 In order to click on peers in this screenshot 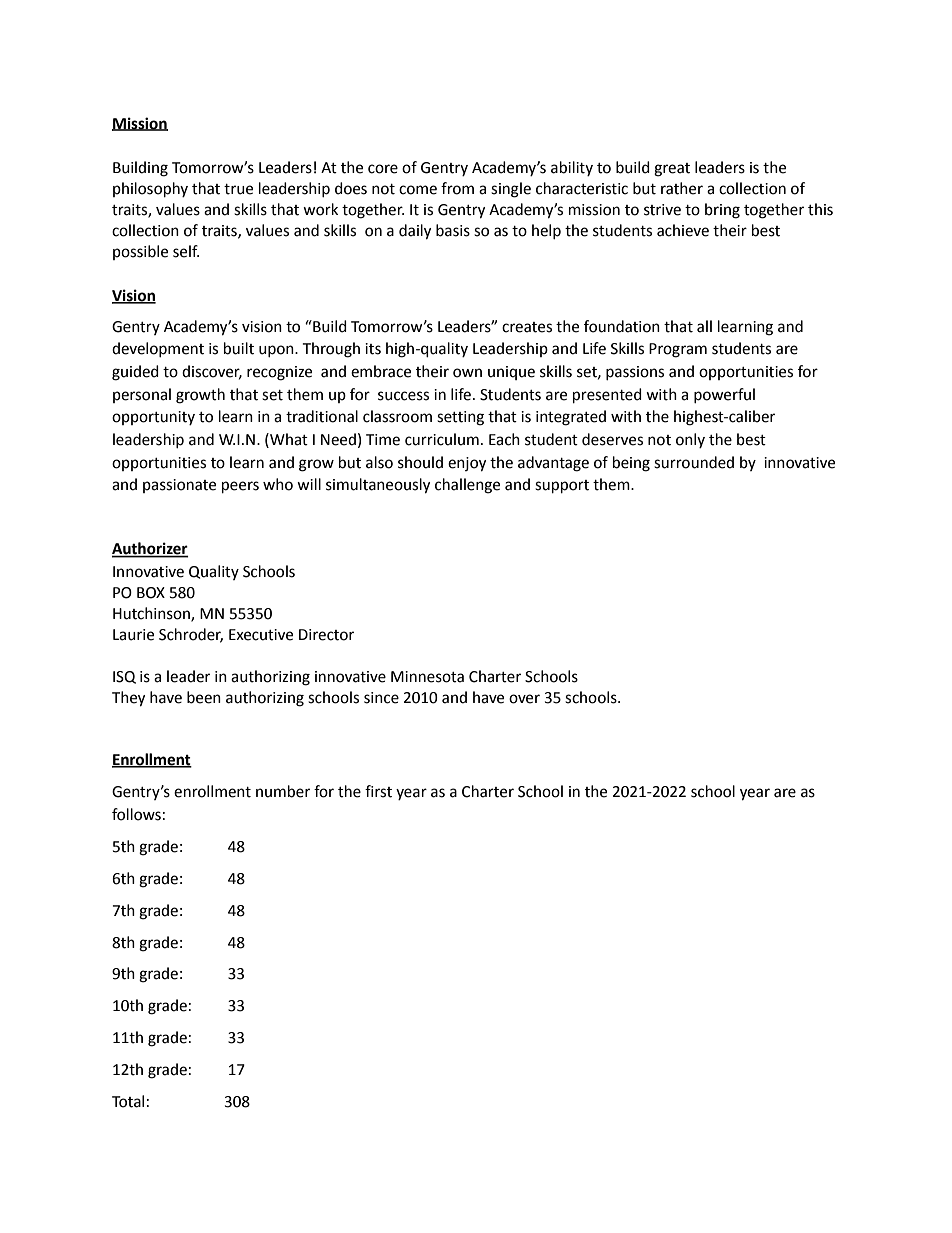, I will do `click(240, 487)`.
